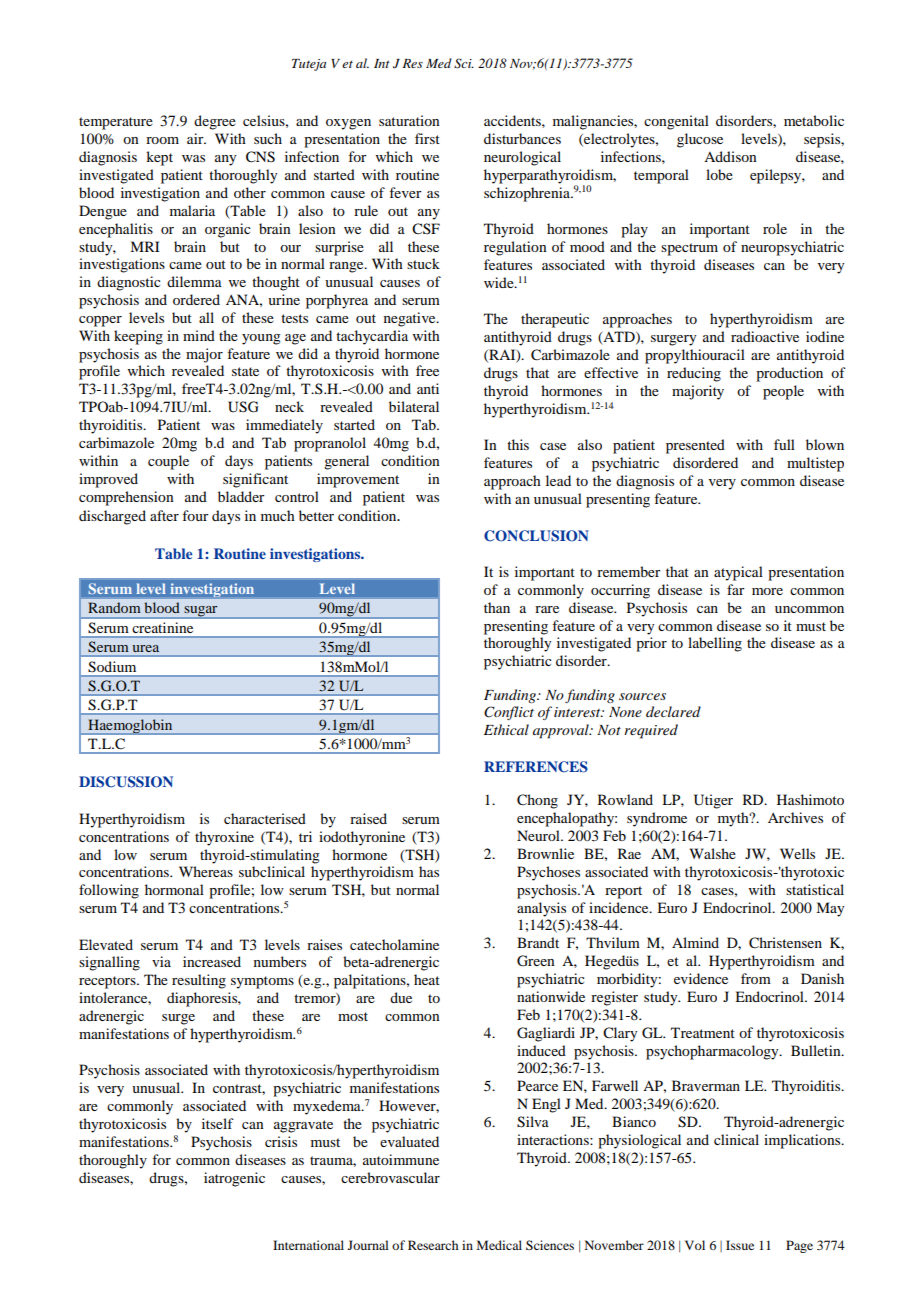  What do you see at coordinates (499, 1245) in the image?
I see `Medical` at bounding box center [499, 1245].
